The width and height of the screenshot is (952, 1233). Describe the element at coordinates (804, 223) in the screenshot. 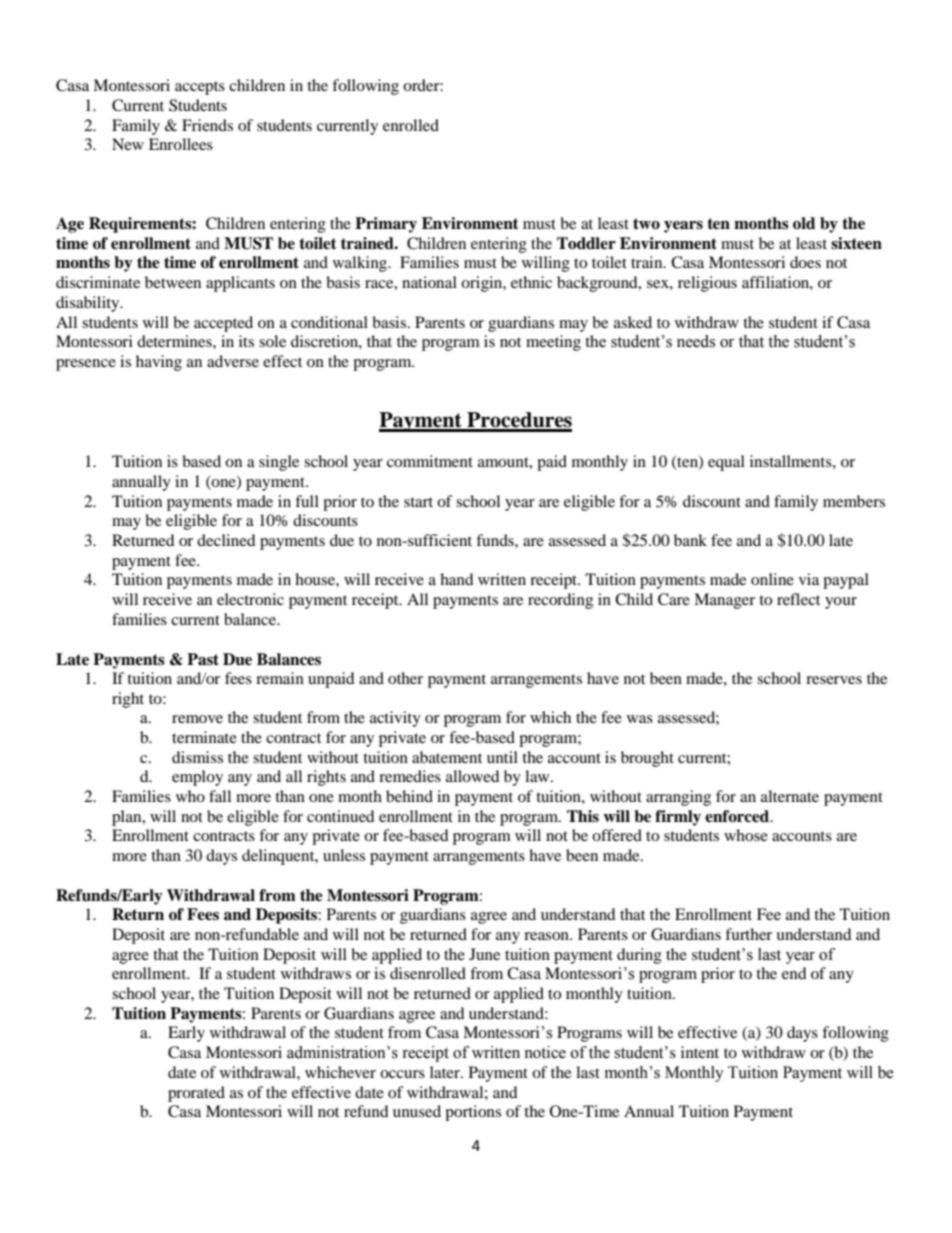

I see `old` at that location.
